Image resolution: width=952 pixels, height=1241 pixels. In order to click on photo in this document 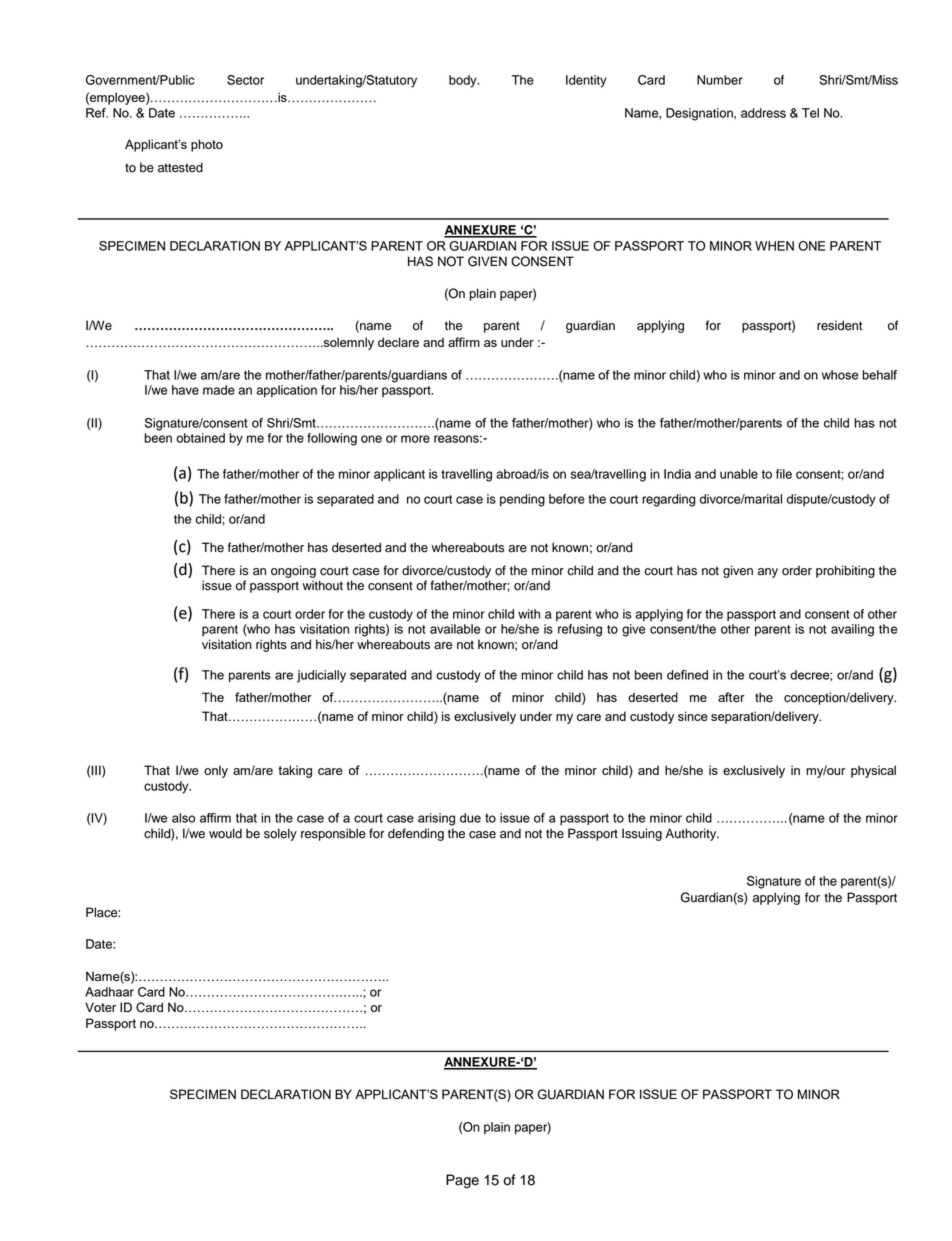, I will do `click(207, 145)`.
